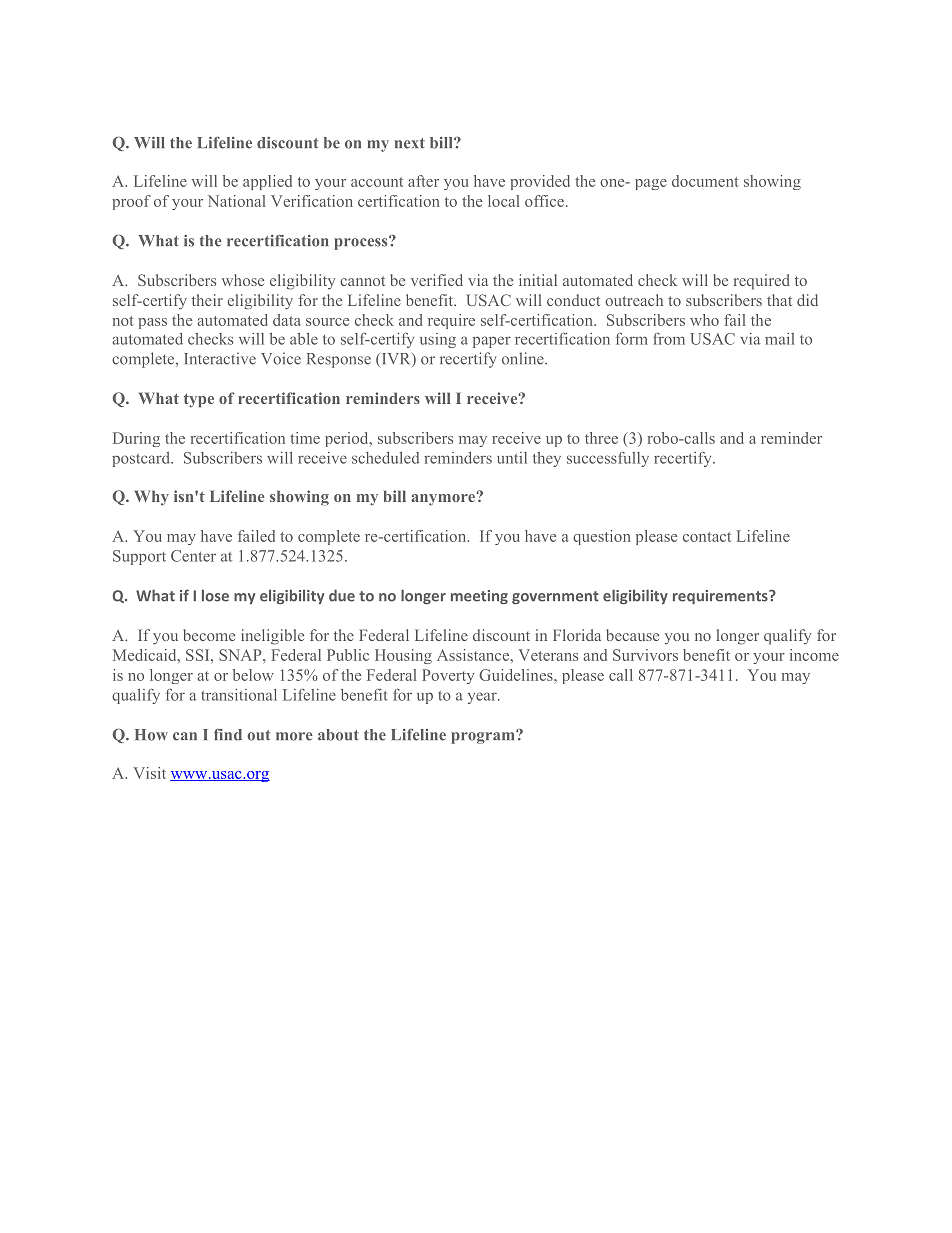  Describe the element at coordinates (780, 339) in the document. I see `mail` at that location.
